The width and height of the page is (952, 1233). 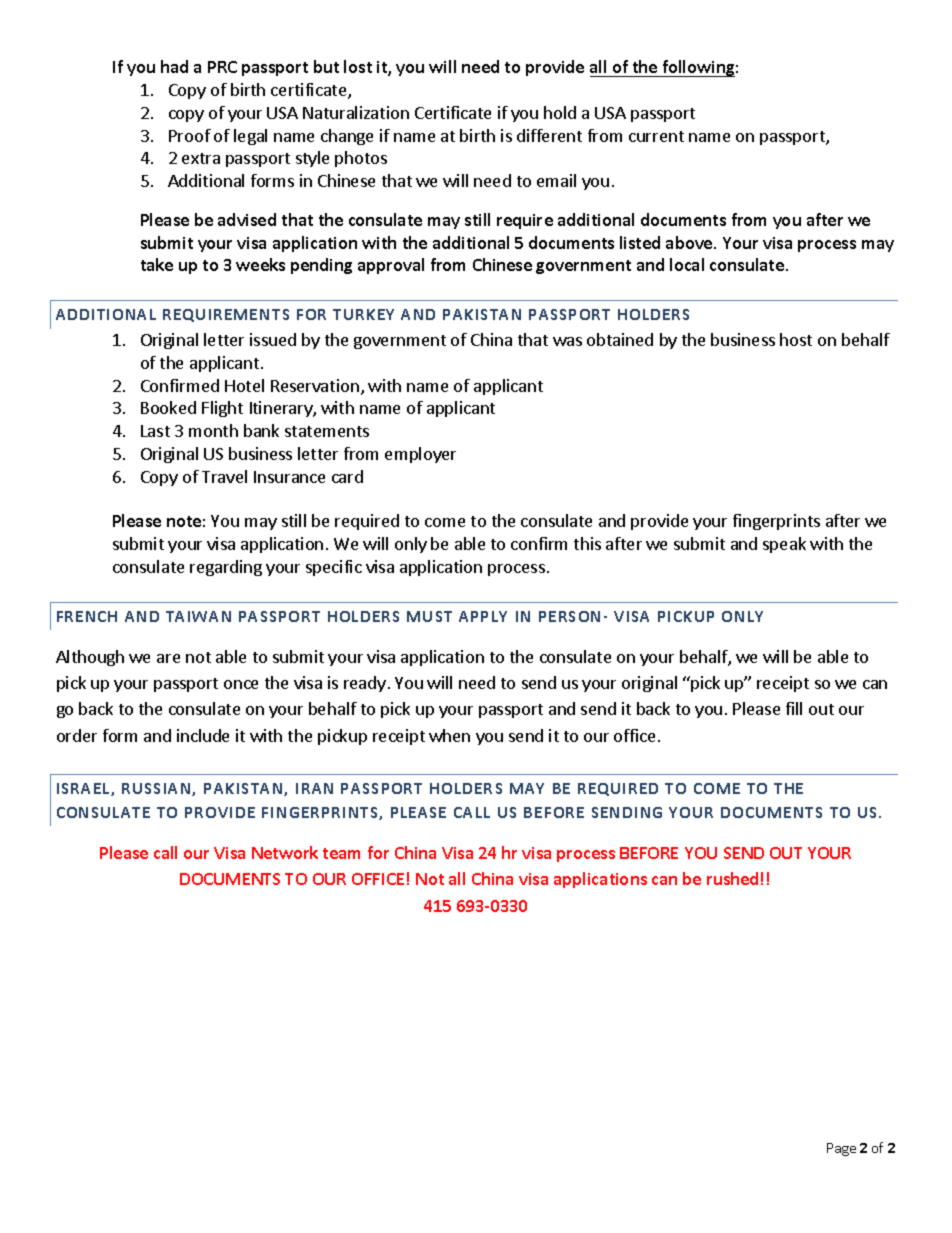 I want to click on Network, so click(x=285, y=852).
